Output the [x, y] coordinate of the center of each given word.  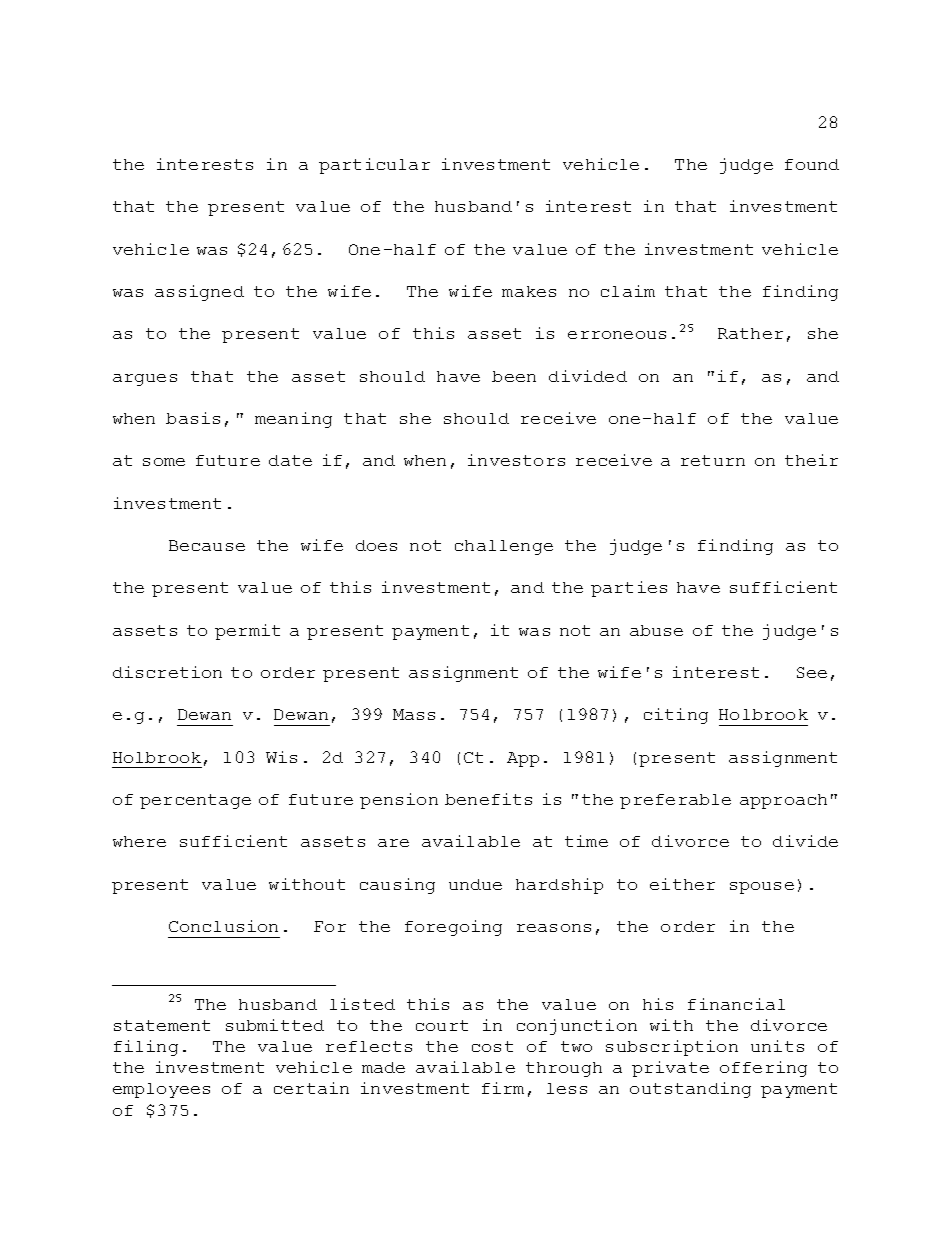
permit [247, 632]
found [812, 164]
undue [475, 884]
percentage [195, 801]
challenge [504, 547]
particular [374, 166]
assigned [199, 293]
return [713, 460]
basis [193, 418]
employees [161, 1090]
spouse [762, 888]
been [514, 376]
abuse [656, 630]
